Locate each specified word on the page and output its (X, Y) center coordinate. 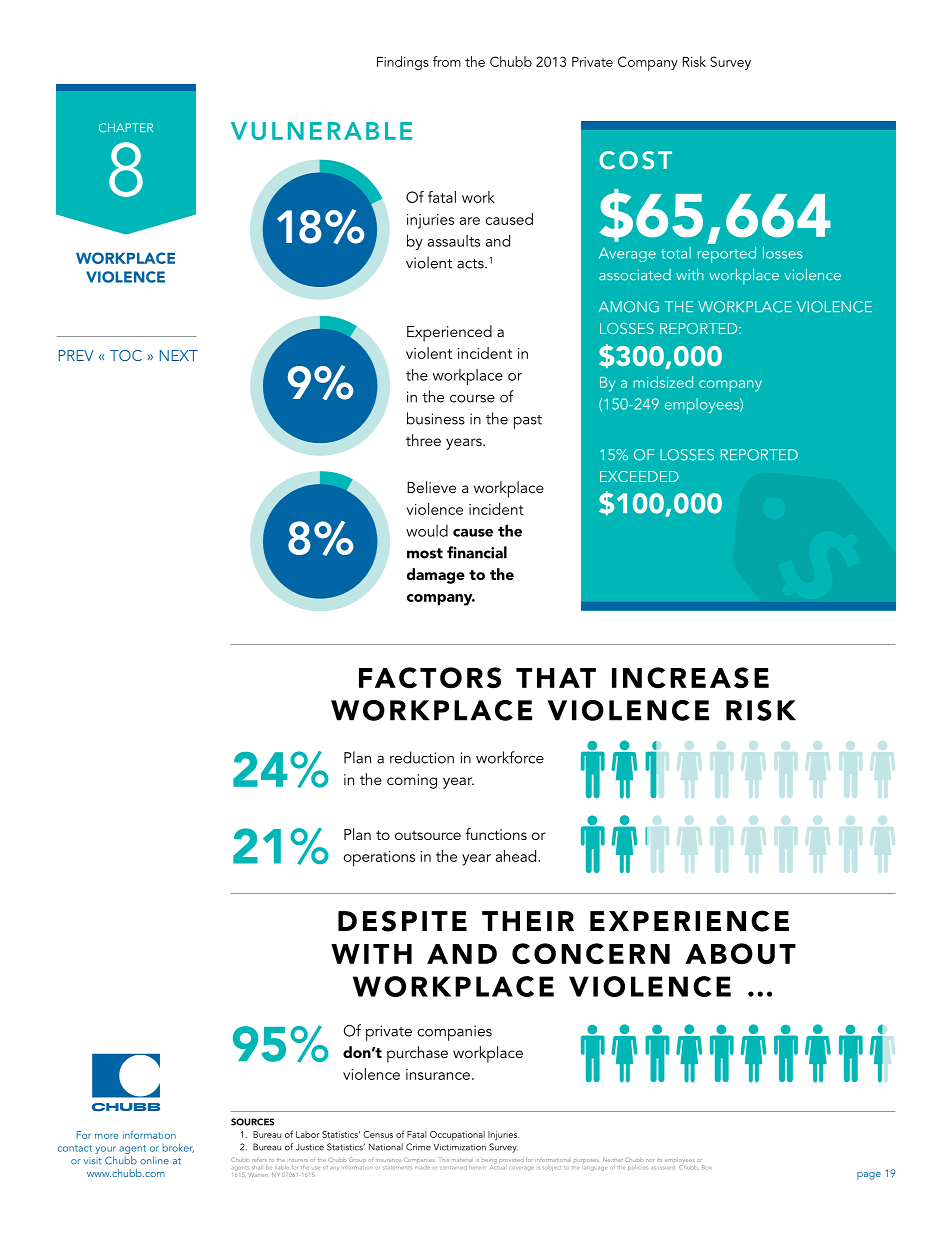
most (425, 553)
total (676, 253)
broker (178, 1148)
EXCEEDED (639, 476)
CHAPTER (126, 128)
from (447, 61)
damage (436, 576)
